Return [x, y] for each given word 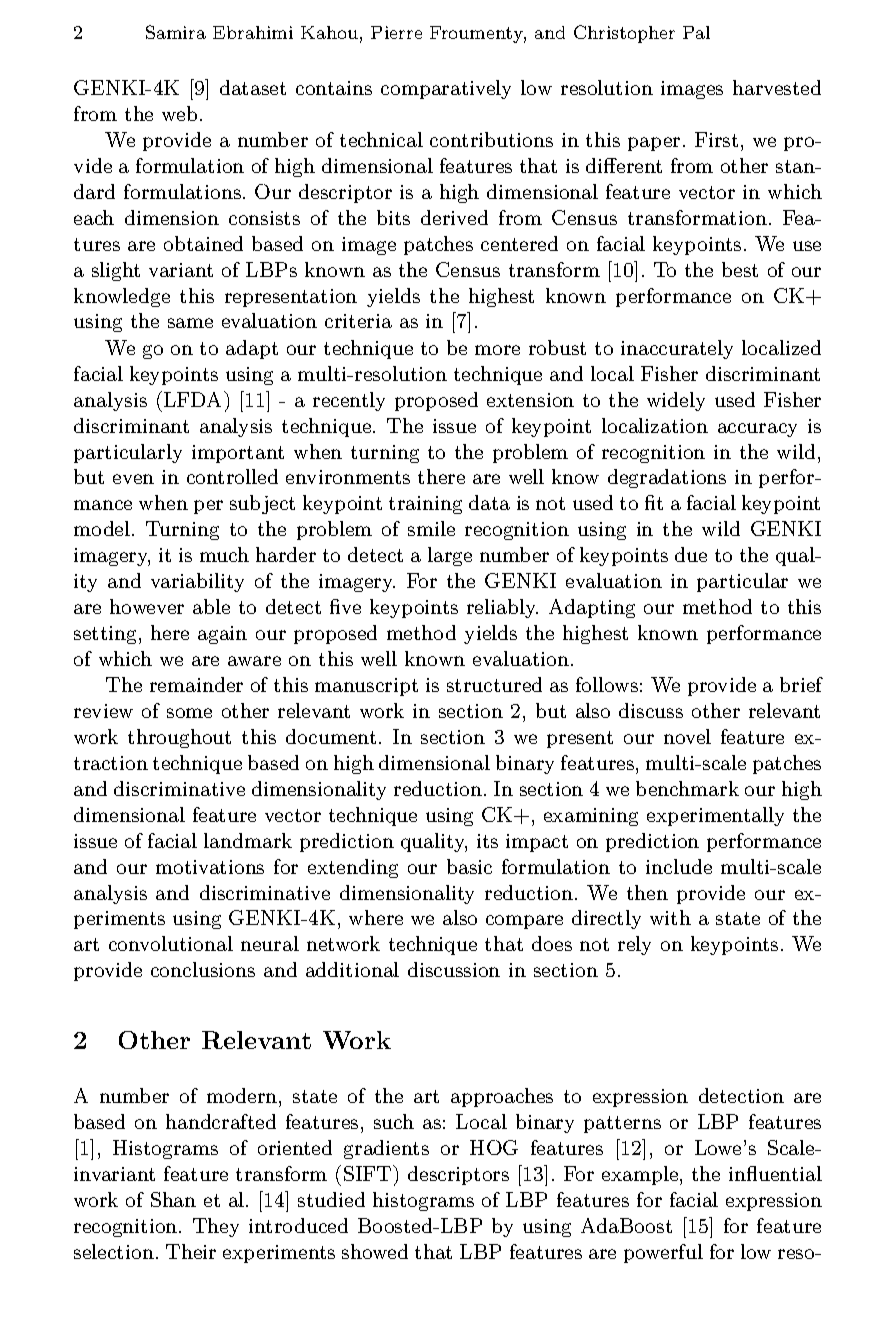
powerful [663, 1253]
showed [375, 1251]
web [179, 113]
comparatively [446, 89]
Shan [173, 1199]
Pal [696, 32]
